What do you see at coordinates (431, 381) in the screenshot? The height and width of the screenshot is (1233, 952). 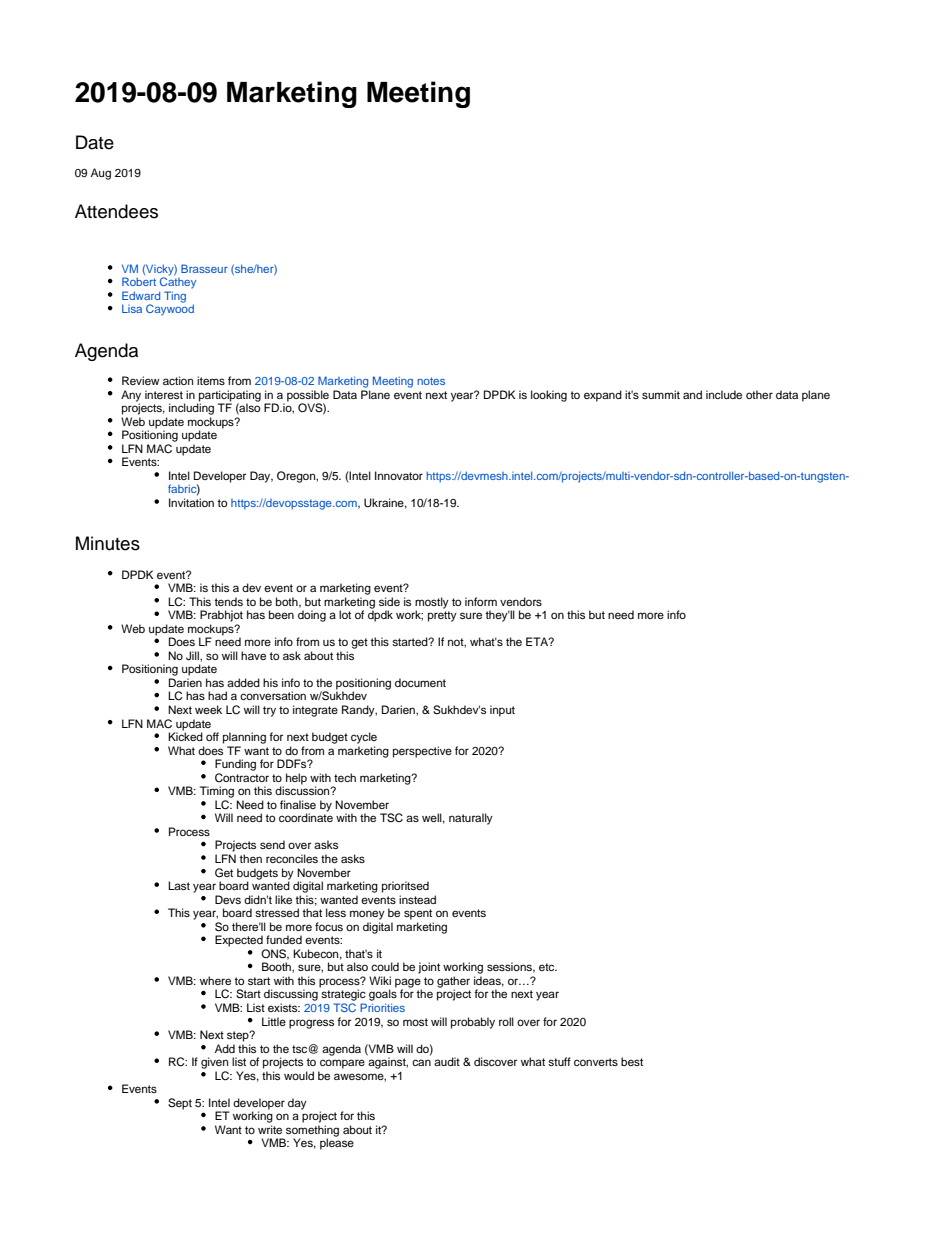 I see `notes` at bounding box center [431, 381].
